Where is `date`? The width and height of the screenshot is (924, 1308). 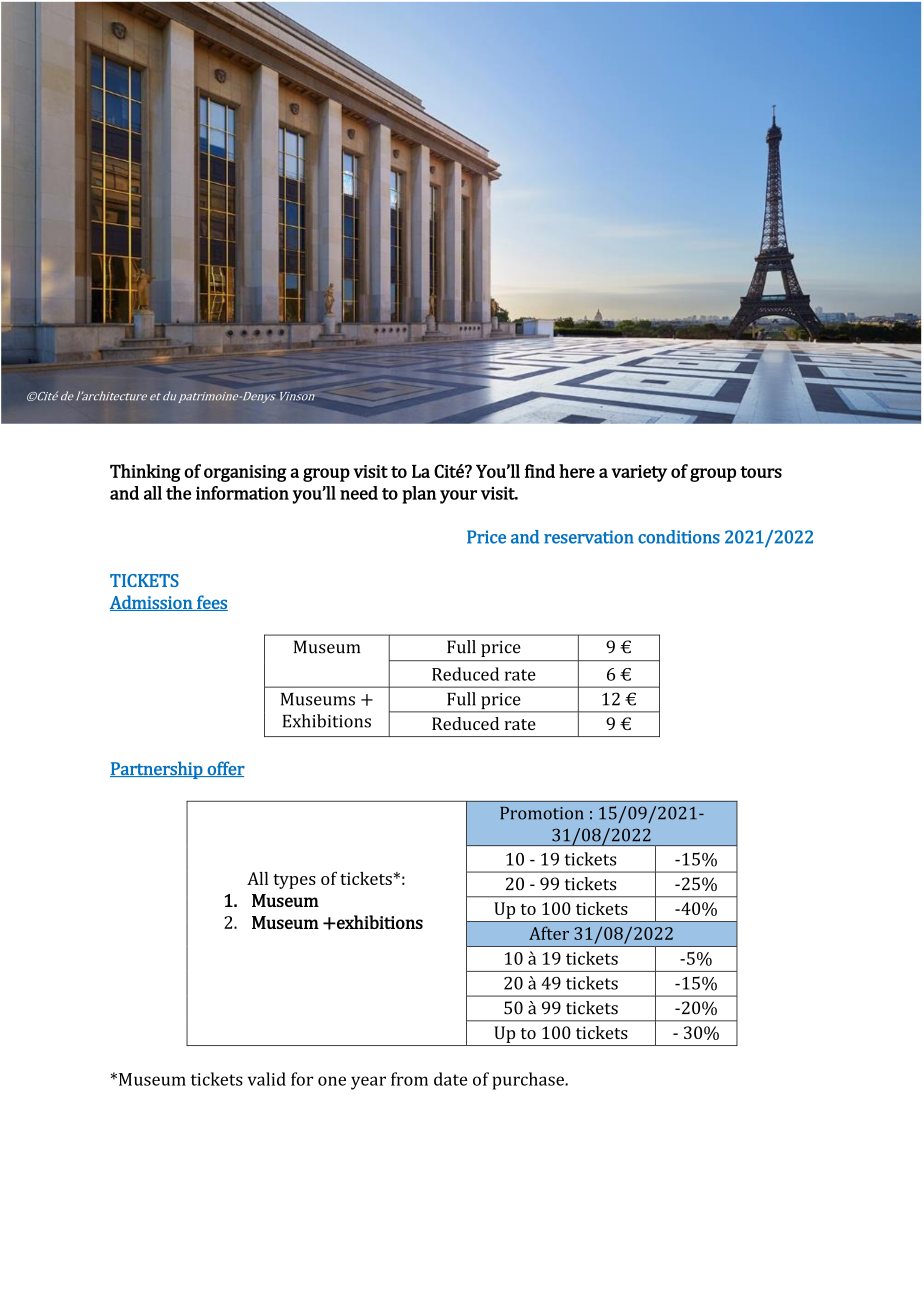
date is located at coordinates (450, 1079).
